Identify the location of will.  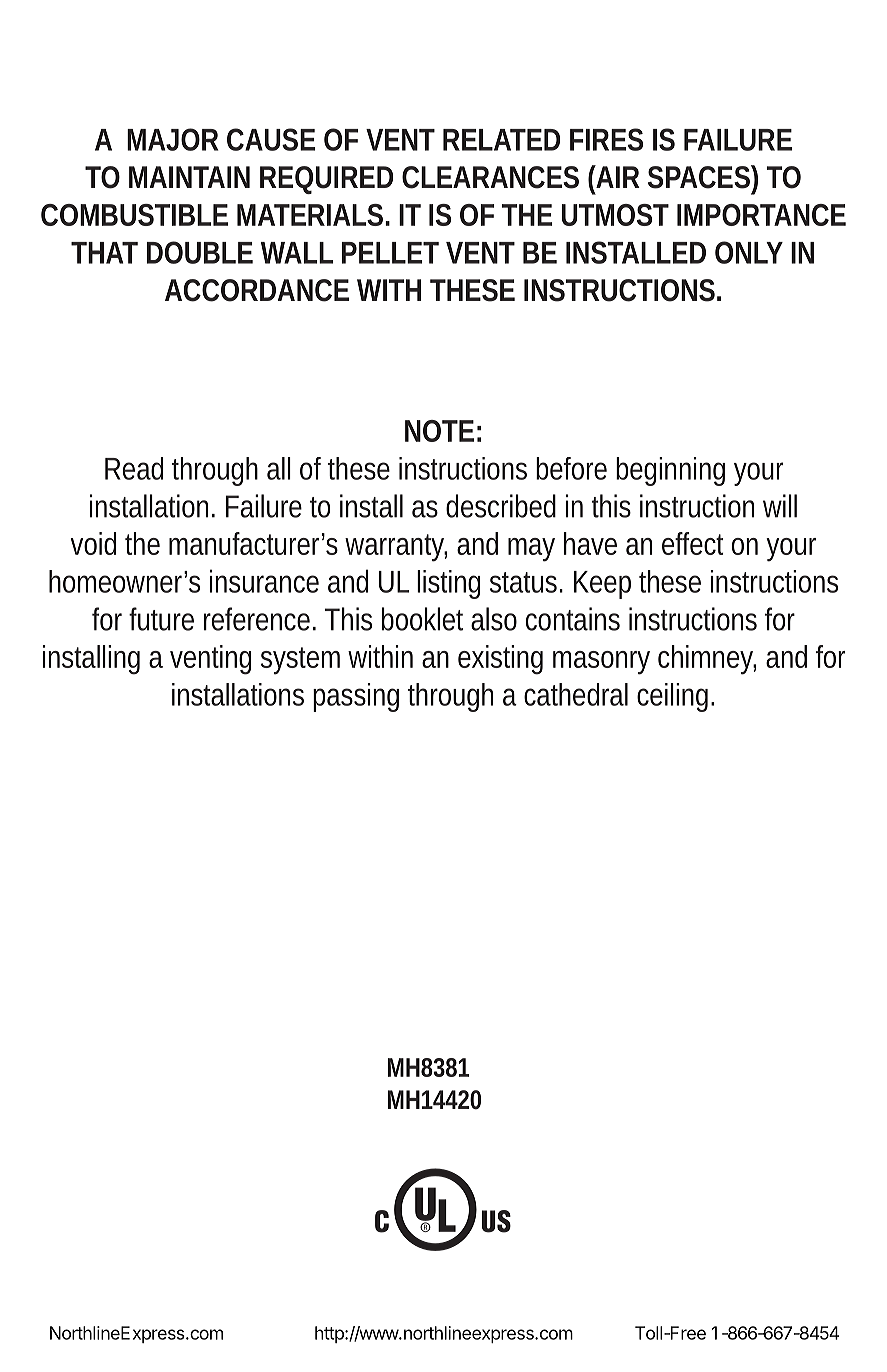
(780, 506).
